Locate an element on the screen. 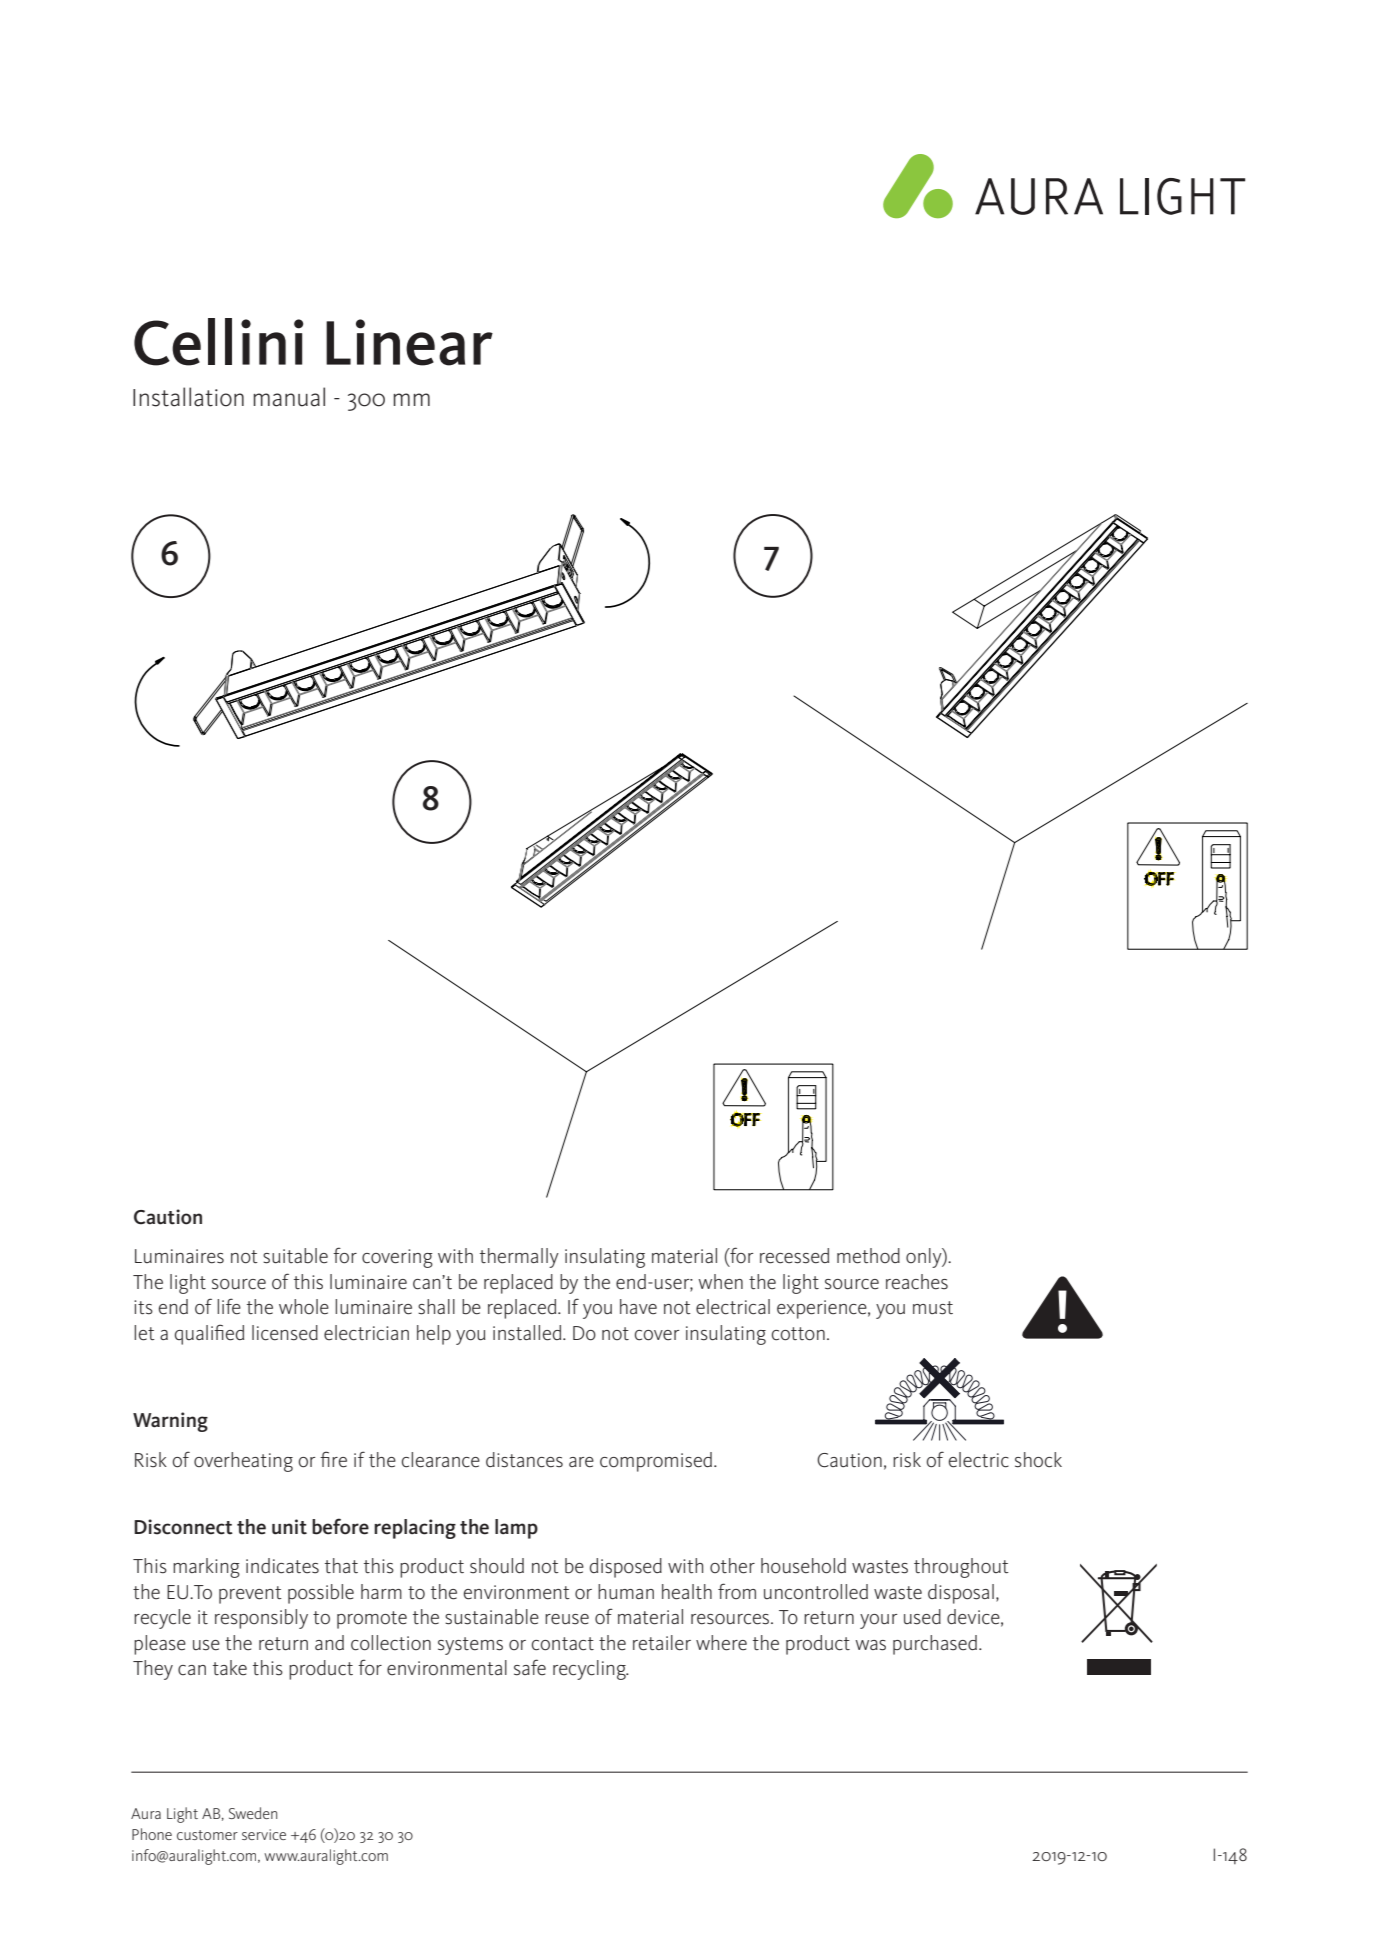 The height and width of the screenshot is (1951, 1379). Sweden is located at coordinates (253, 1813).
